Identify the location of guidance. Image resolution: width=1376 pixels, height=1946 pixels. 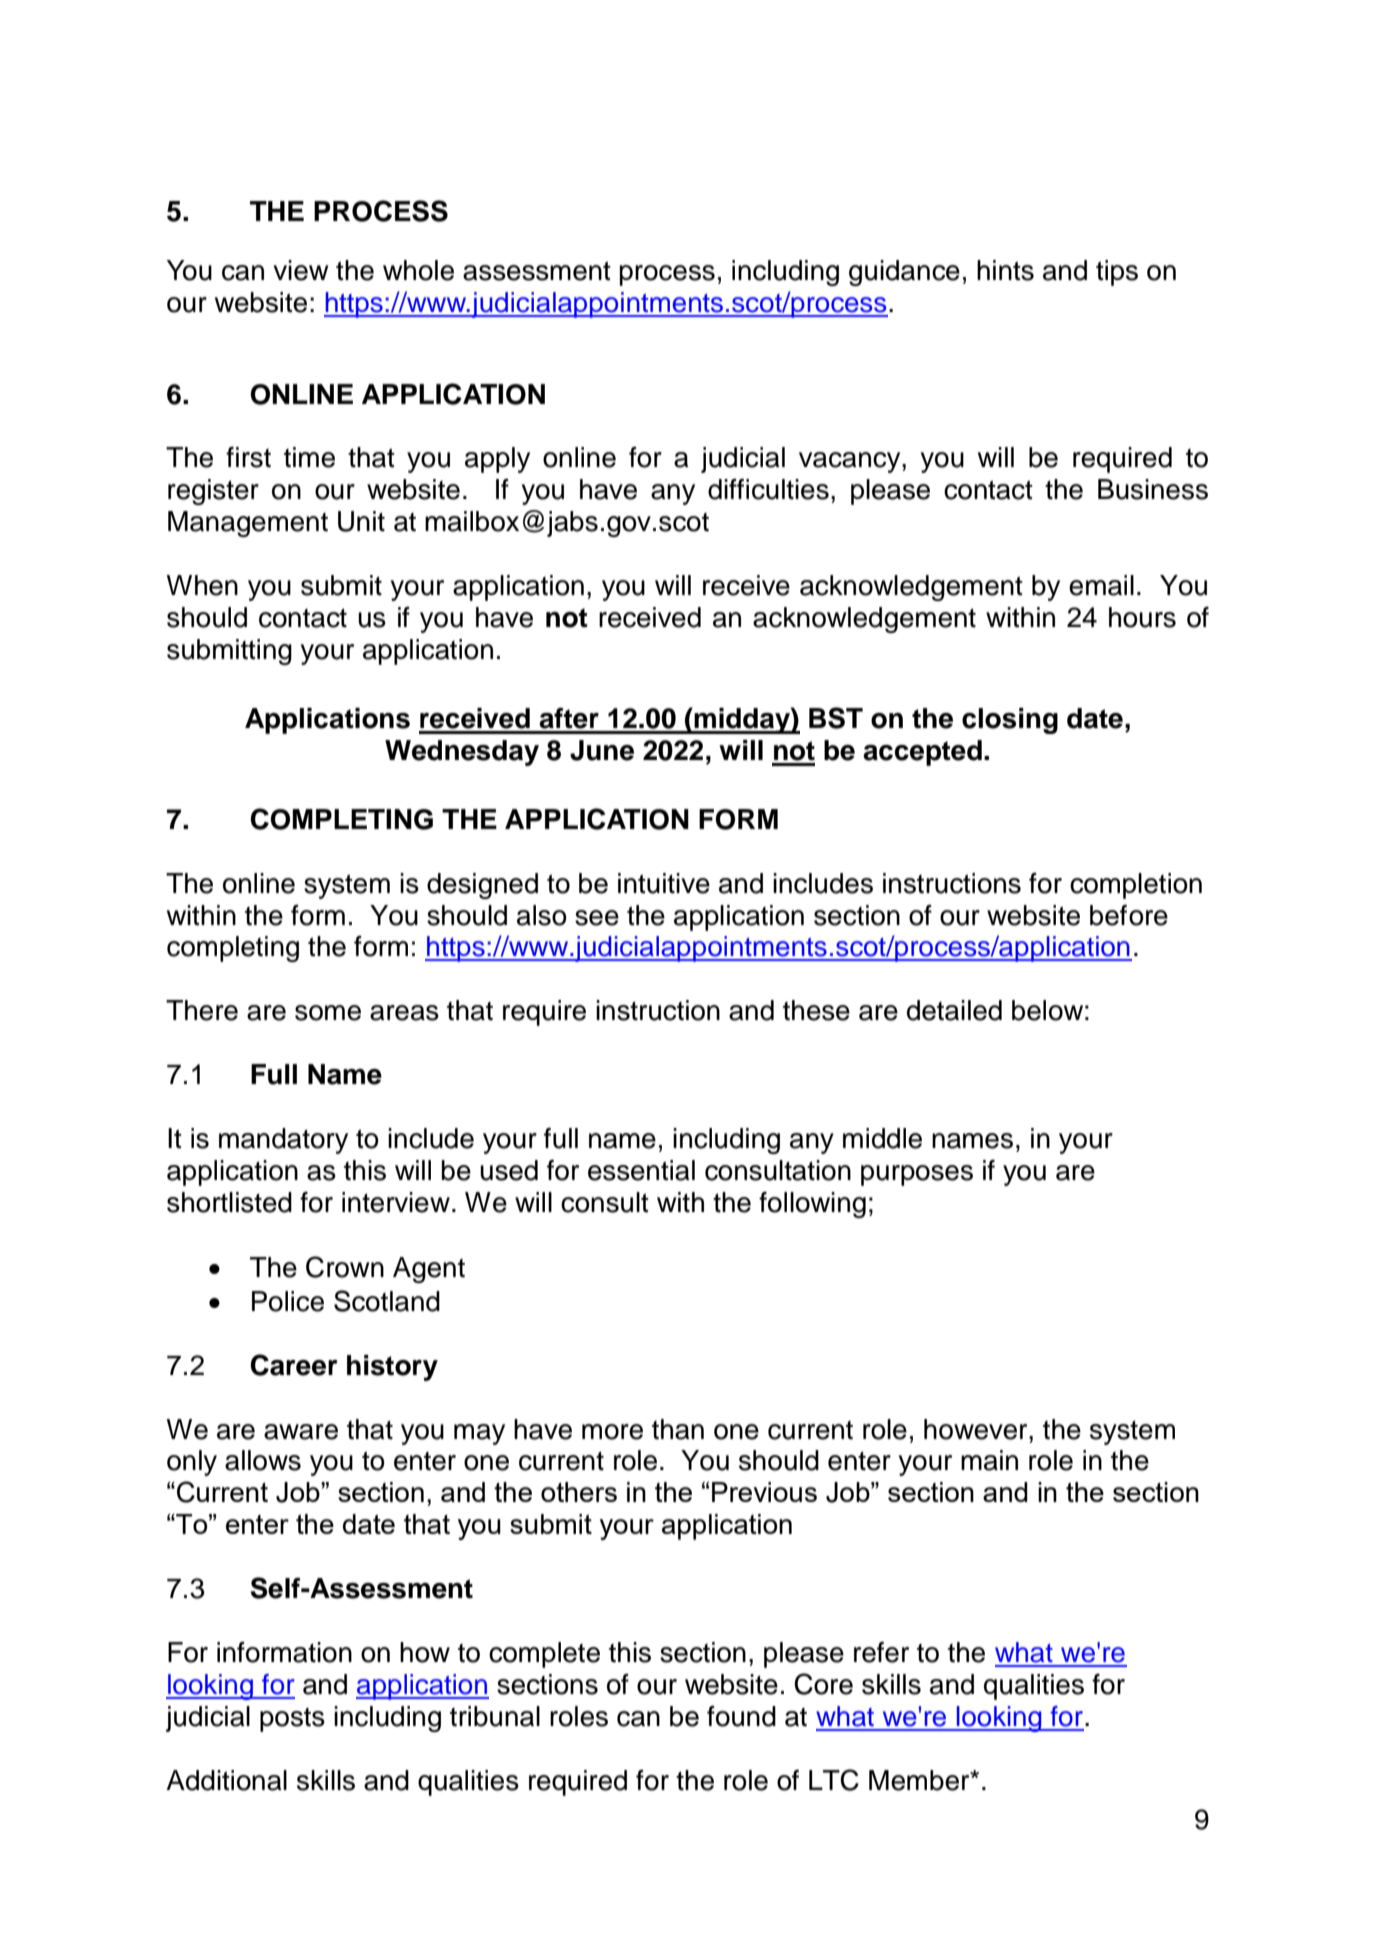
(904, 273).
